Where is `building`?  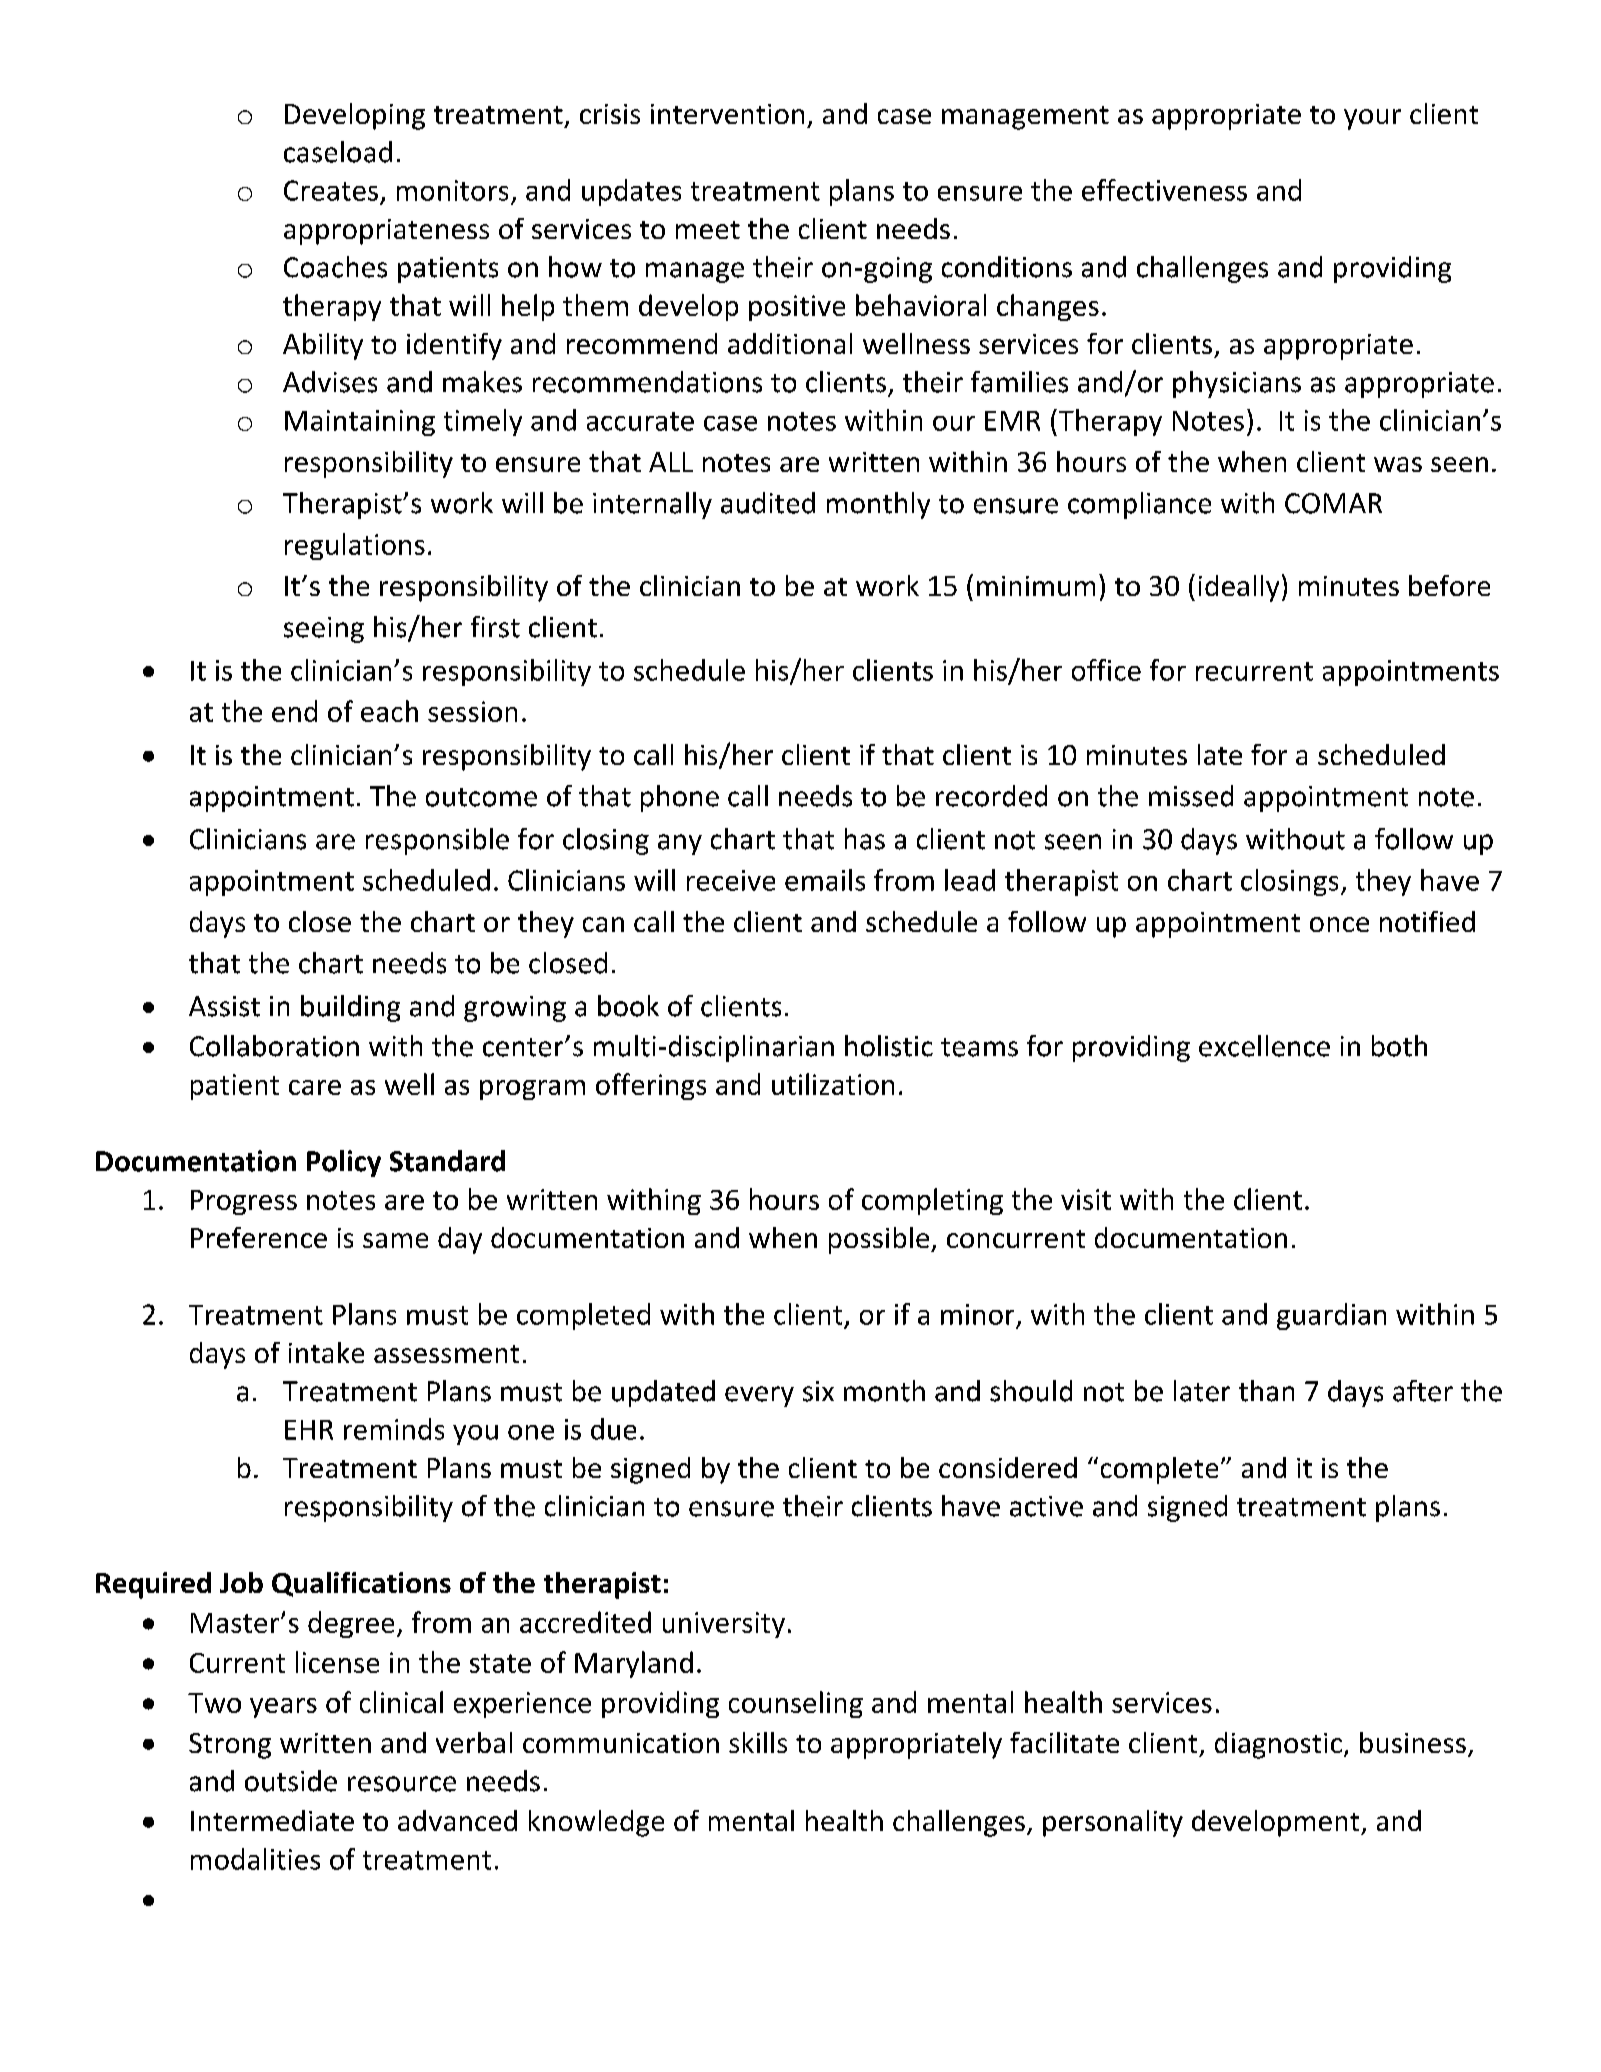 building is located at coordinates (350, 1008).
